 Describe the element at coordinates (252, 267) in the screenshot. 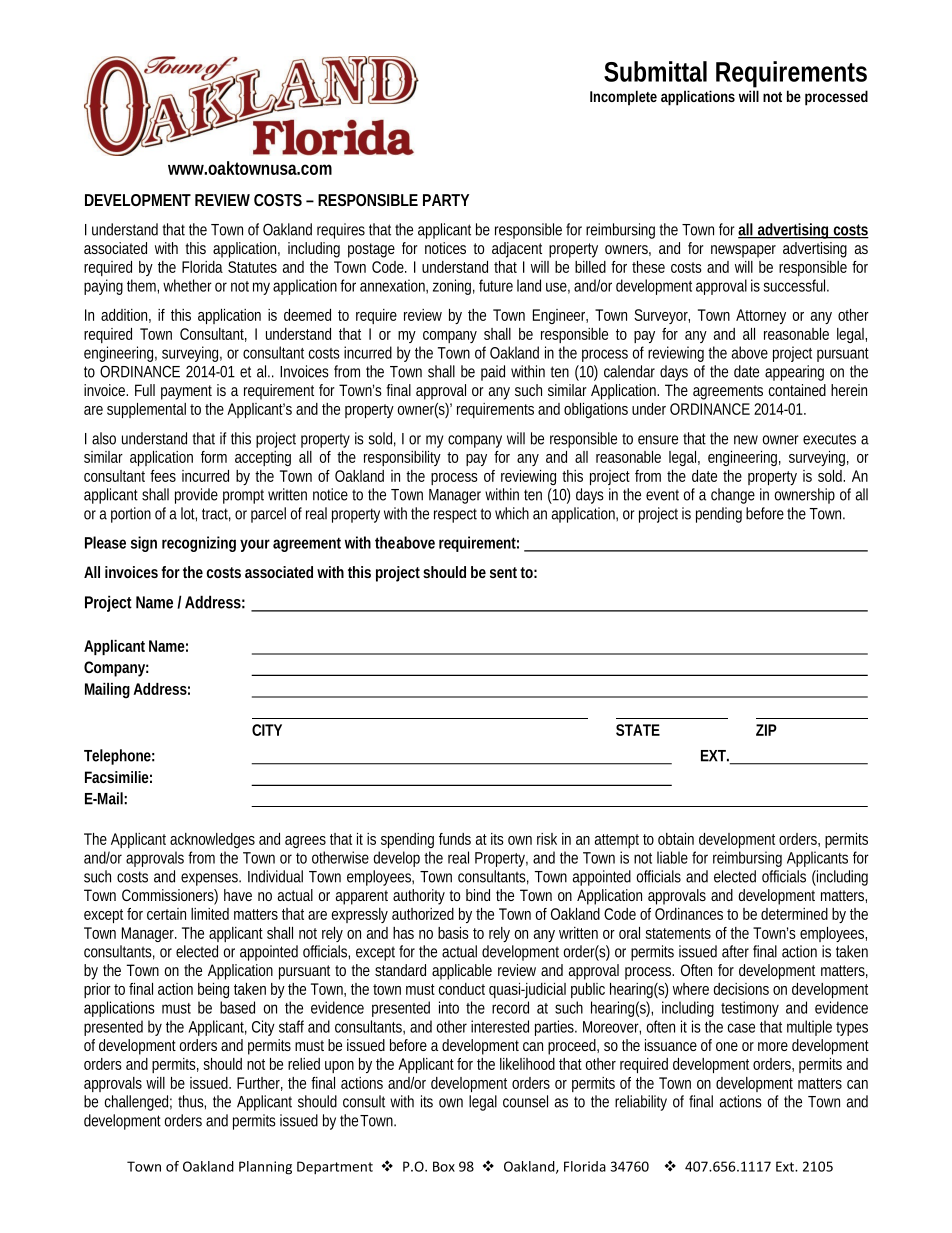

I see `Statutes` at that location.
